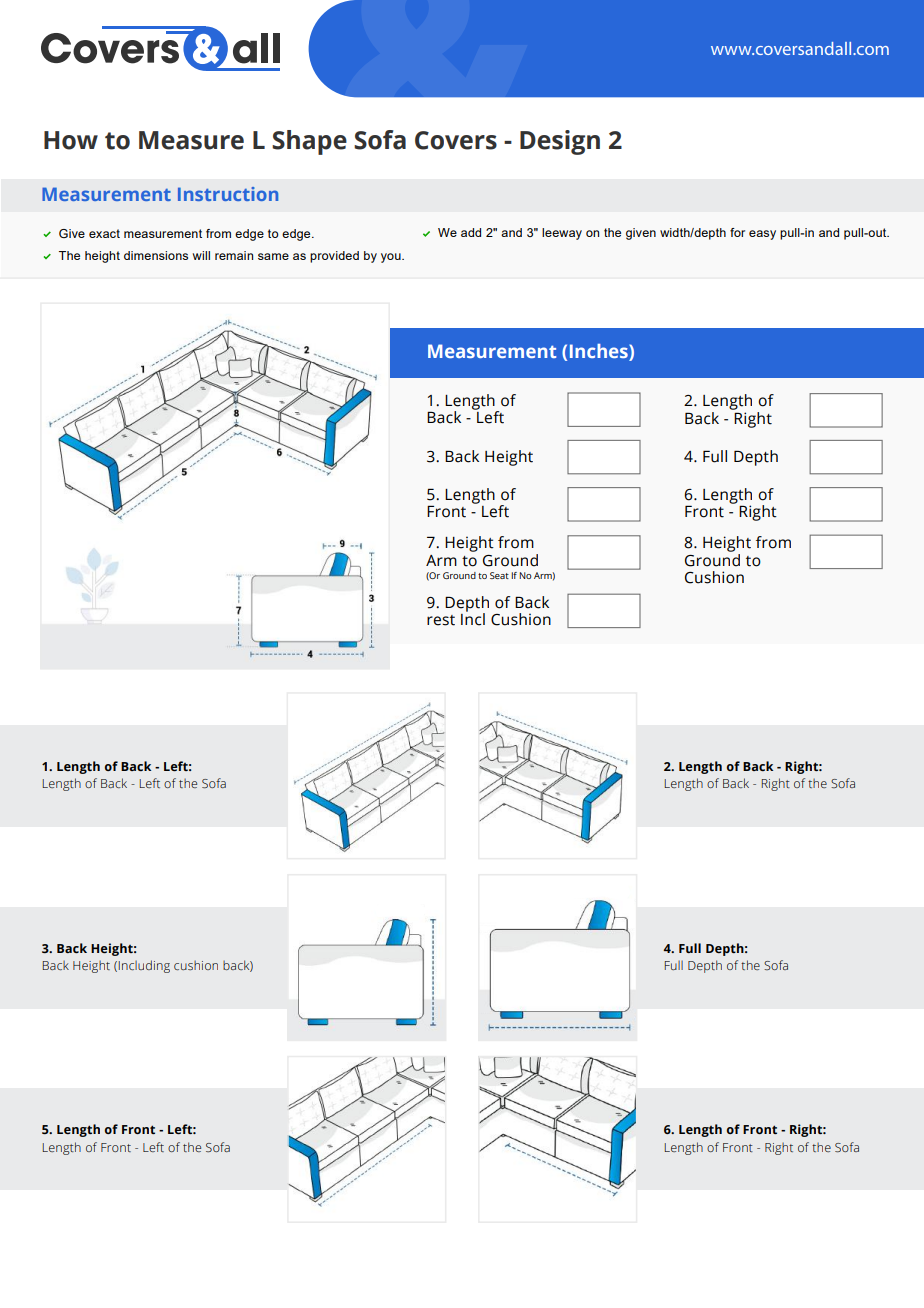  I want to click on dimensions, so click(156, 255).
